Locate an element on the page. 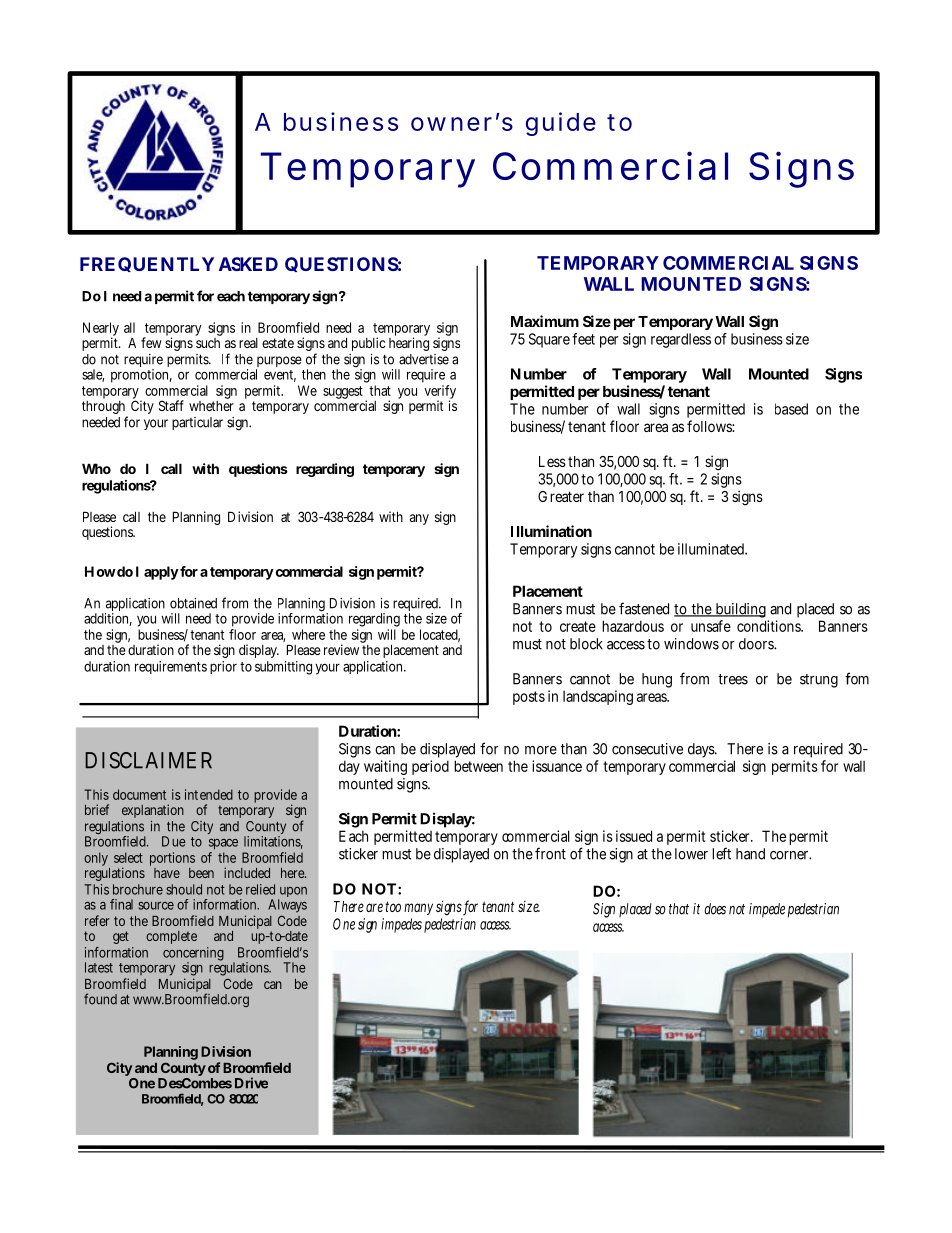 This document has width=952, height=1233. Drive is located at coordinates (251, 1083).
